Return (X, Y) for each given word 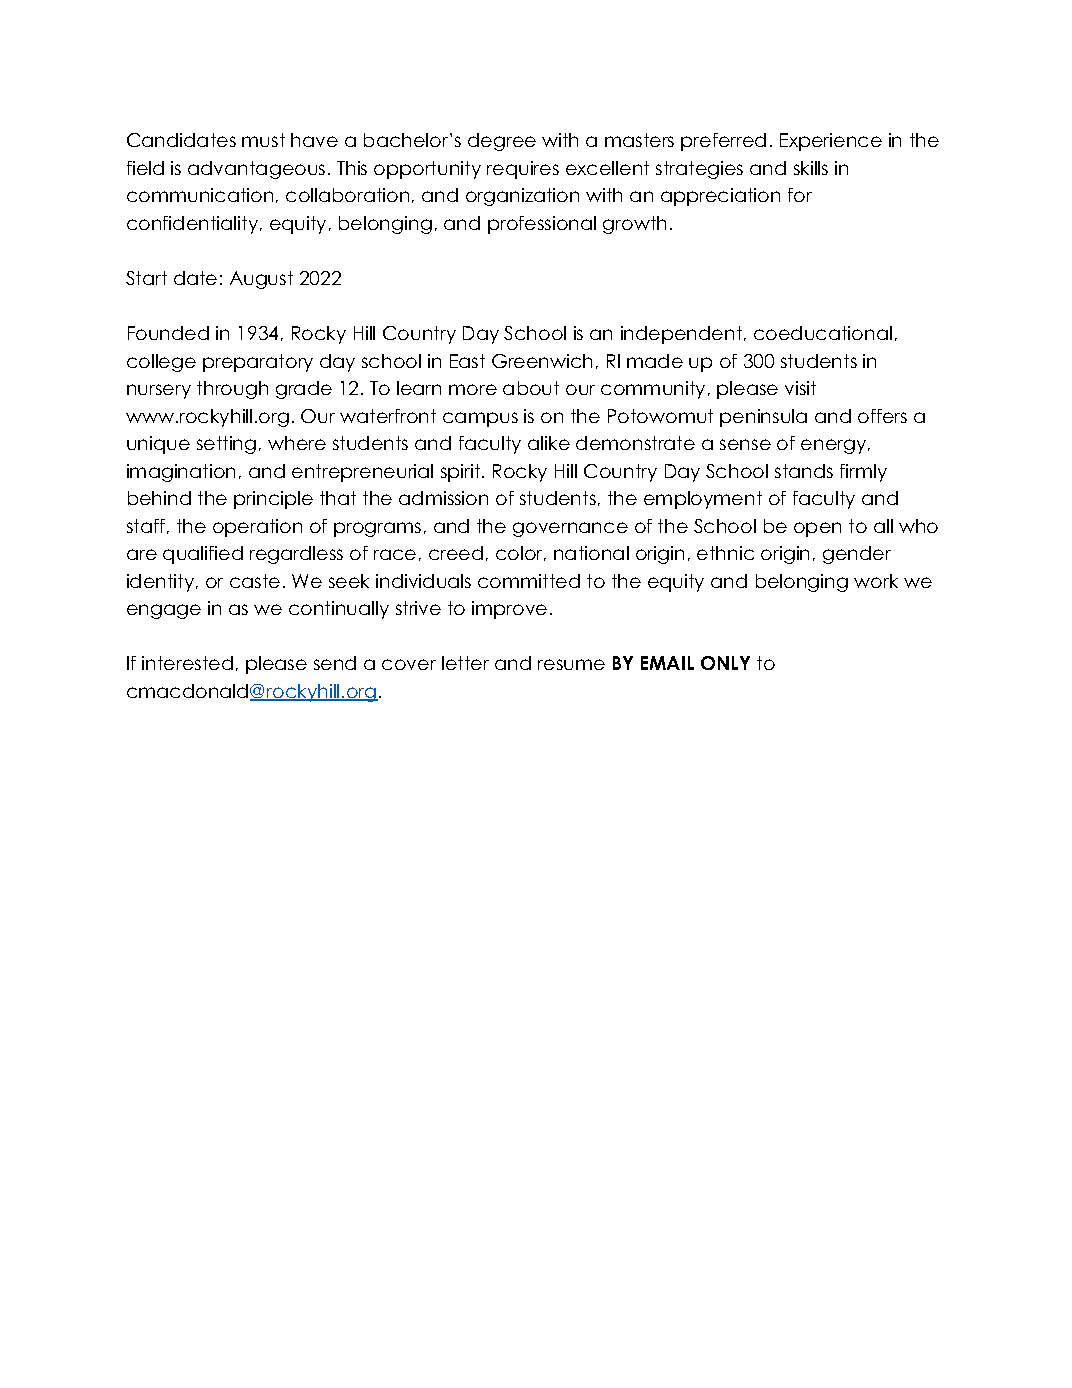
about (531, 388)
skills (811, 168)
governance (570, 529)
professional (542, 225)
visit (800, 388)
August (261, 280)
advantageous (256, 170)
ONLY (725, 663)
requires (523, 170)
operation (257, 528)
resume (571, 664)
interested (187, 663)
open (817, 529)
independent (683, 335)
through (232, 390)
